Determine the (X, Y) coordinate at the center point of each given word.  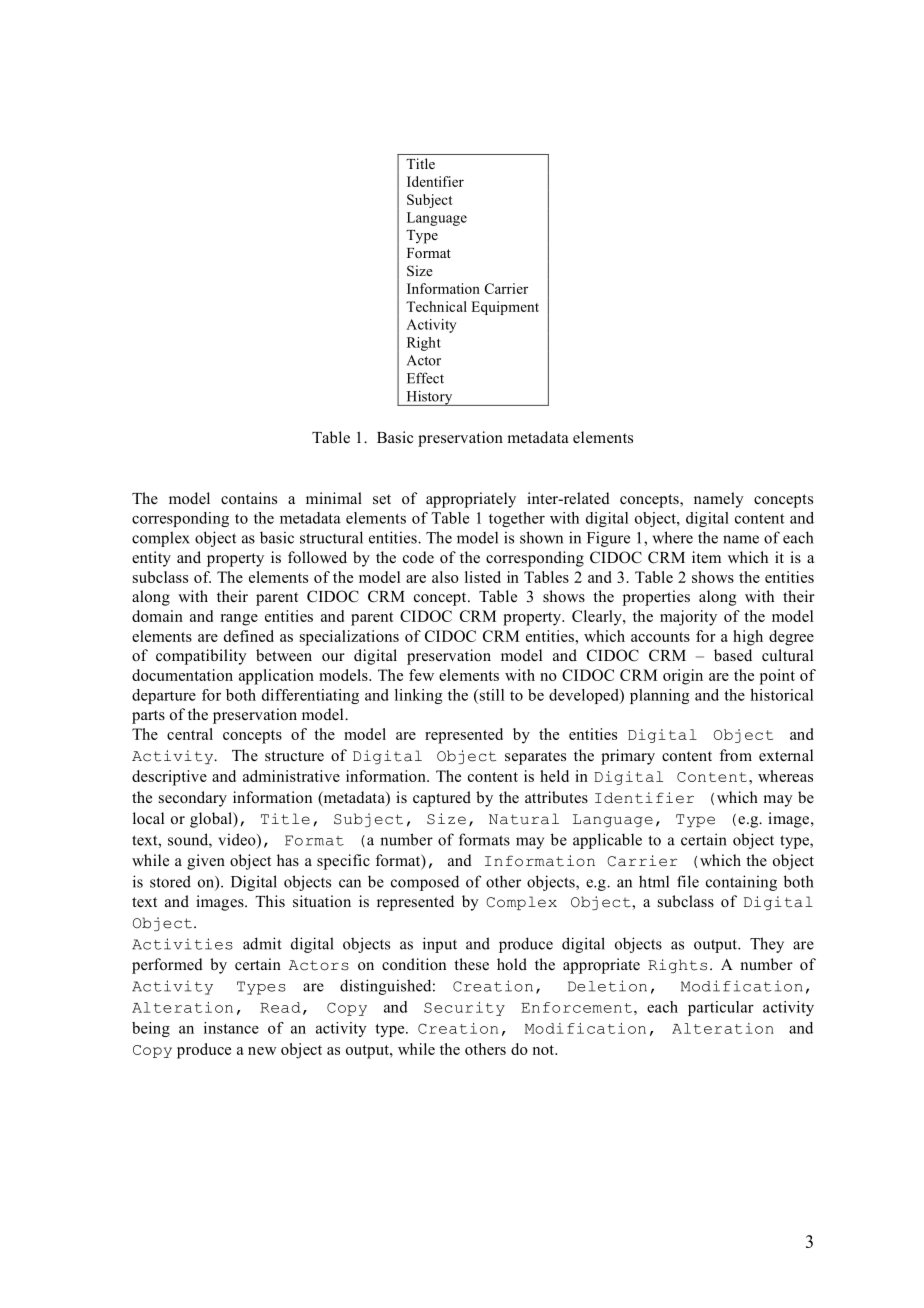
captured (442, 799)
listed (483, 577)
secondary (193, 799)
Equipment (505, 308)
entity (151, 559)
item (706, 557)
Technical (436, 306)
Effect (425, 378)
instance (231, 1028)
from (736, 755)
